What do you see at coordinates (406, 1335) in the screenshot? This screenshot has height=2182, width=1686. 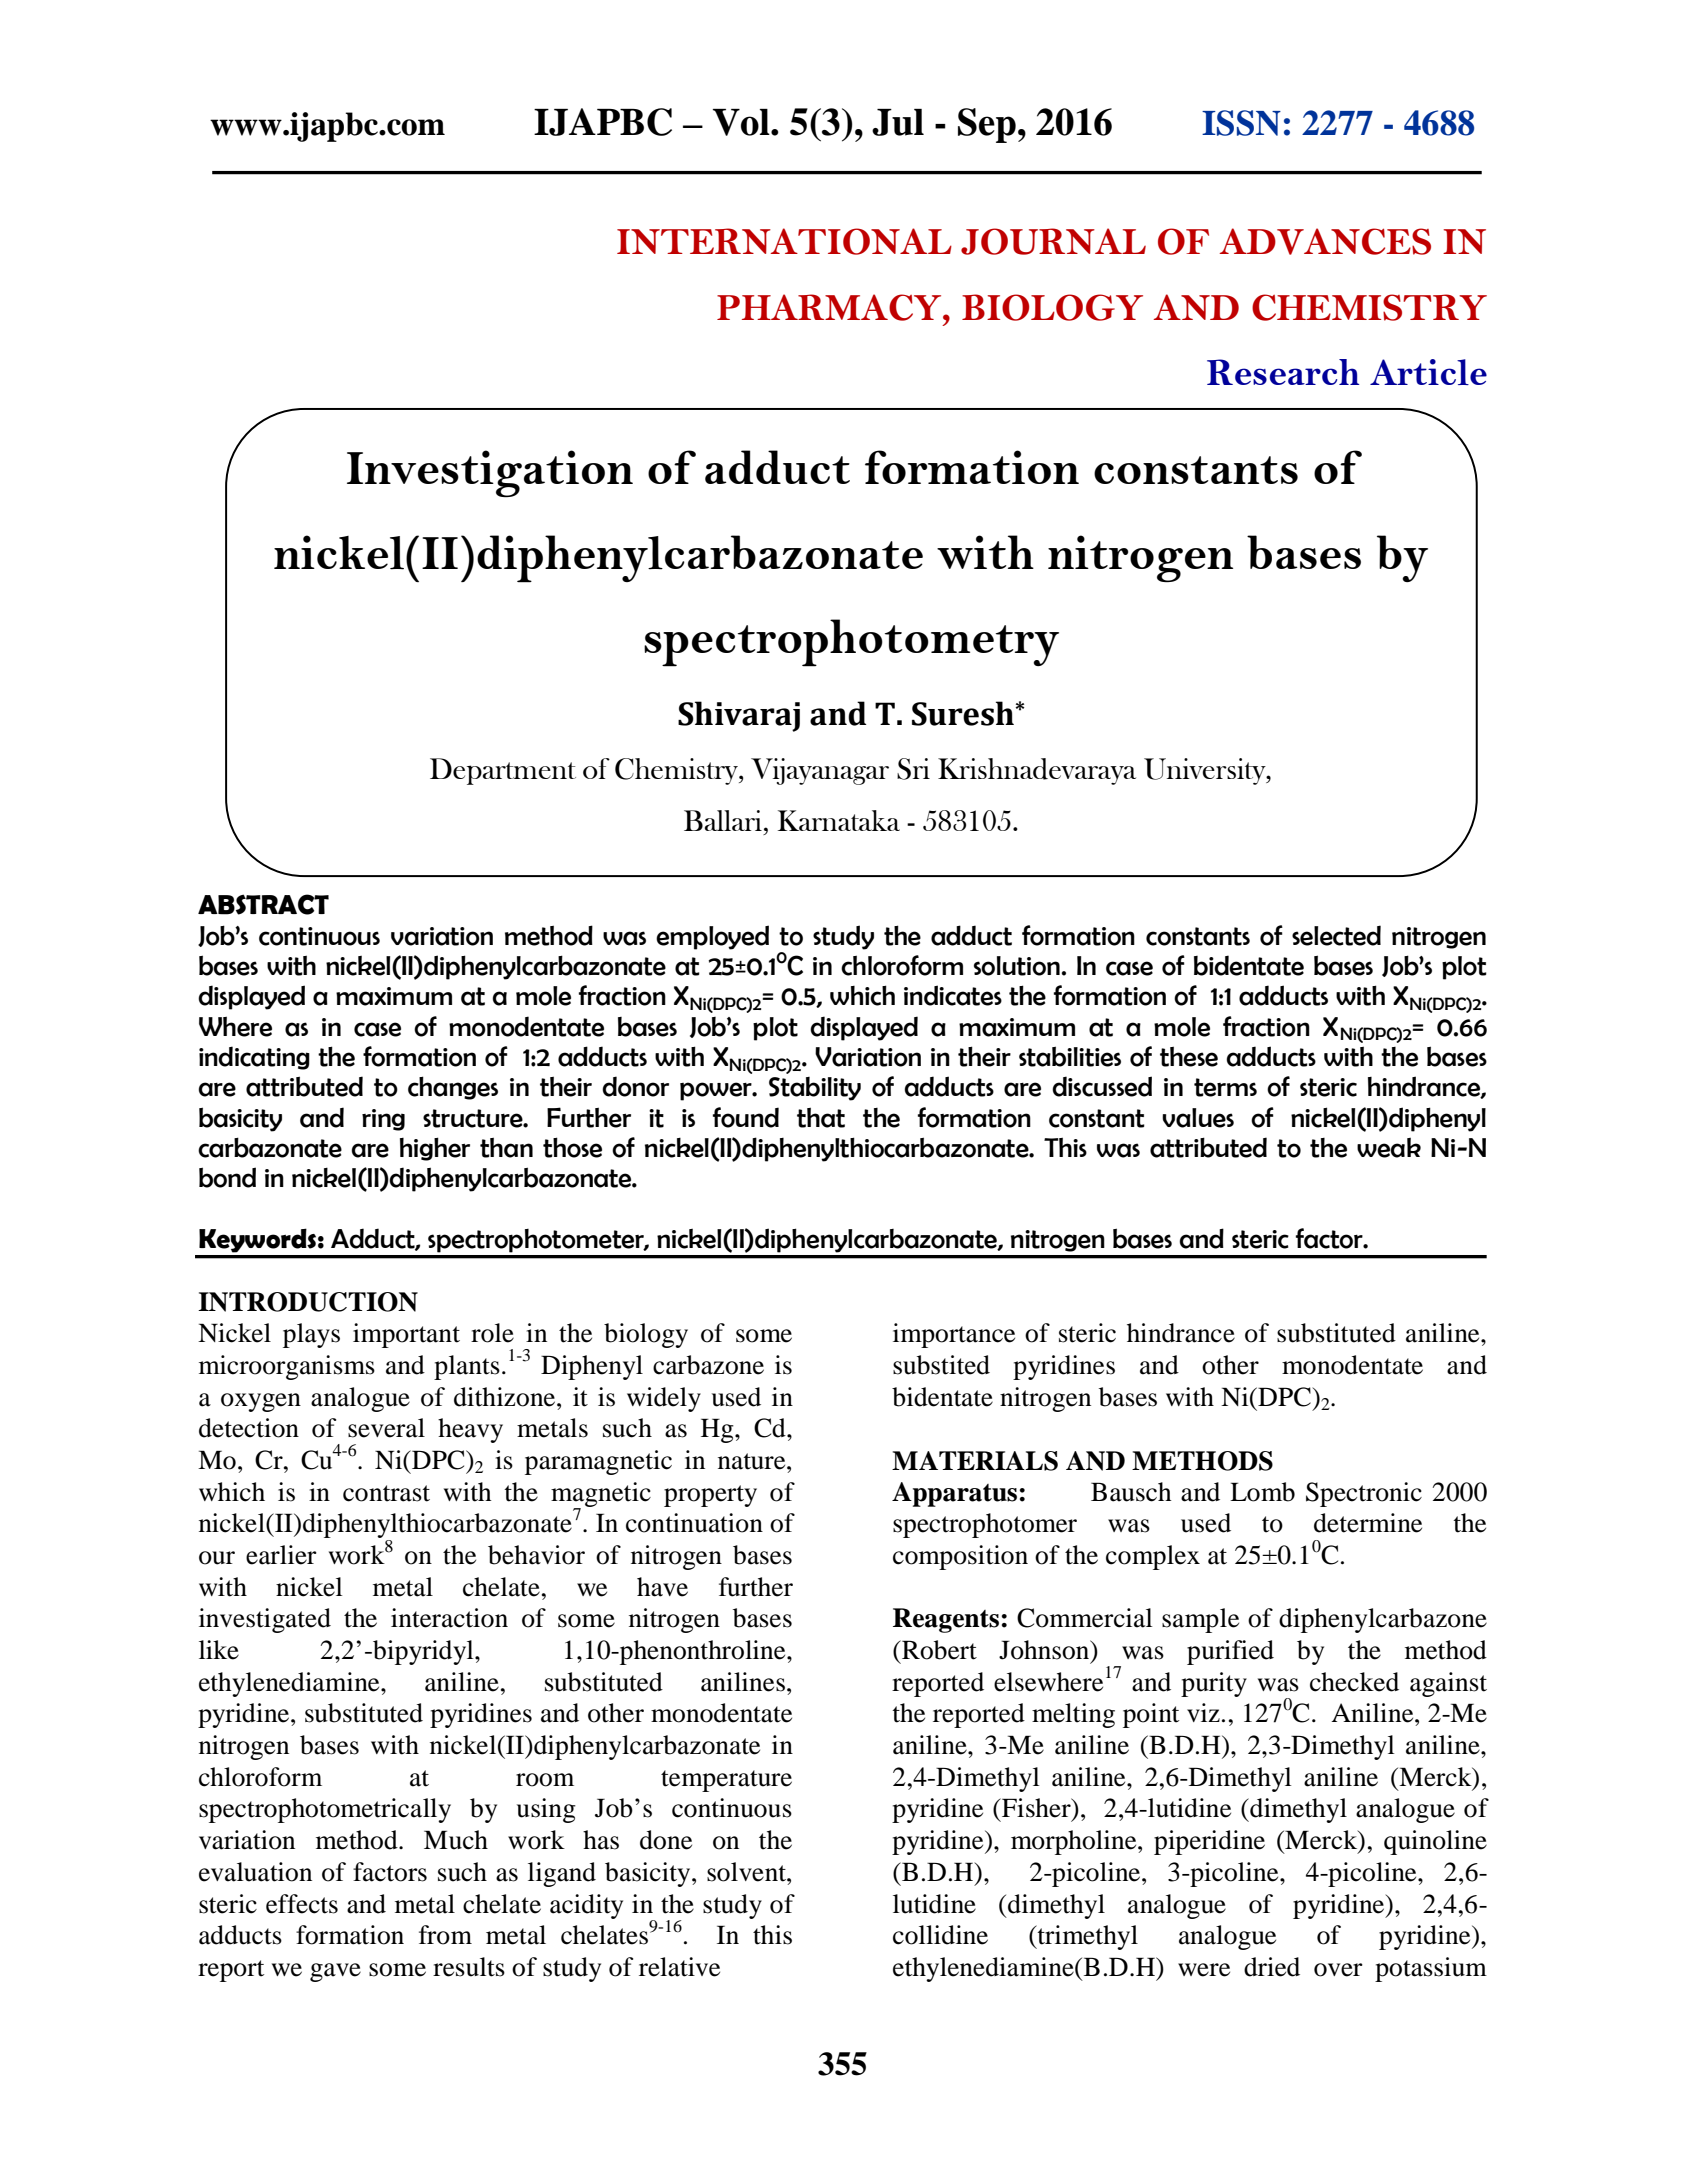 I see `important` at bounding box center [406, 1335].
